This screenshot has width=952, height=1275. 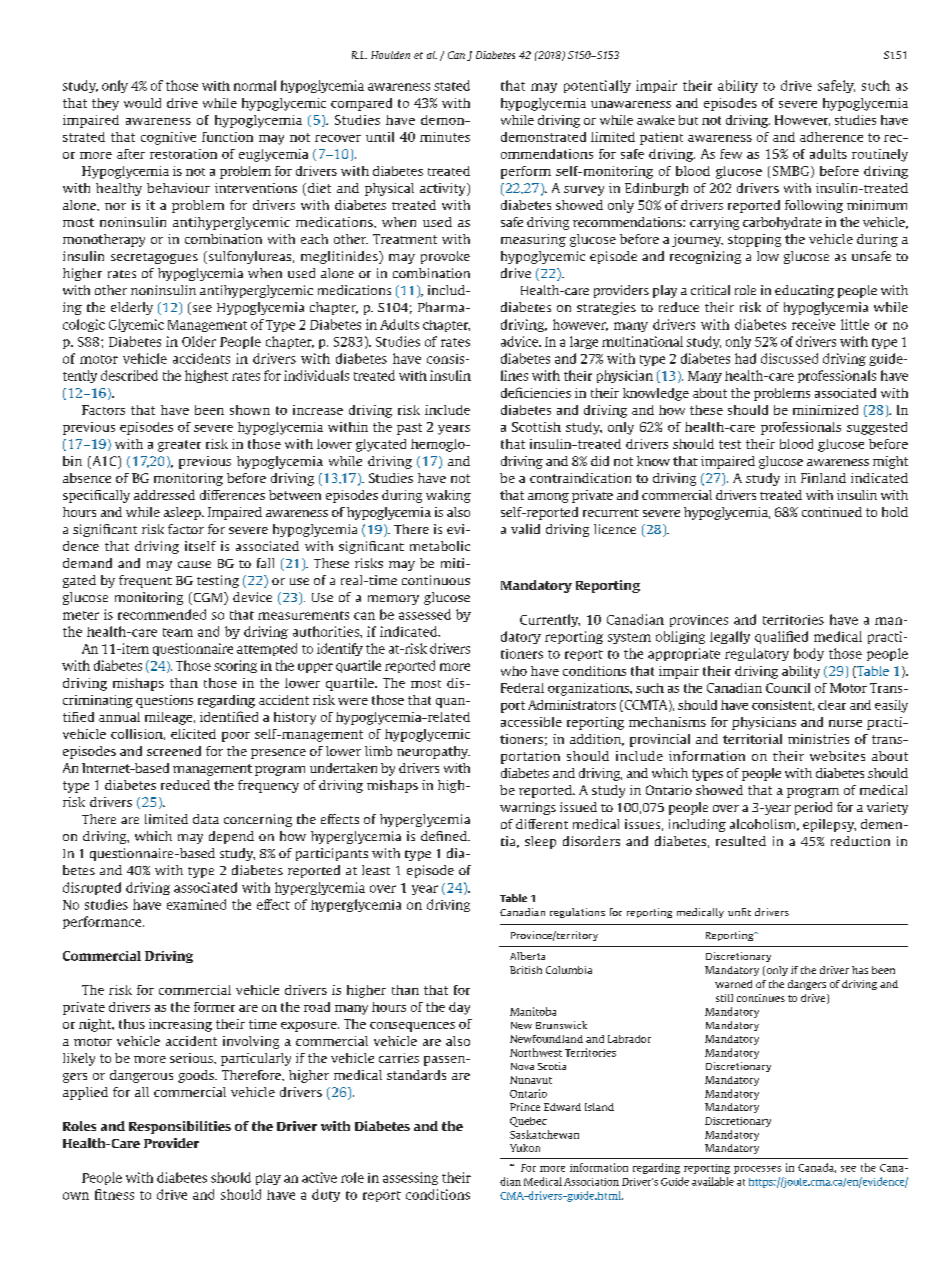 I want to click on body, so click(x=809, y=654).
